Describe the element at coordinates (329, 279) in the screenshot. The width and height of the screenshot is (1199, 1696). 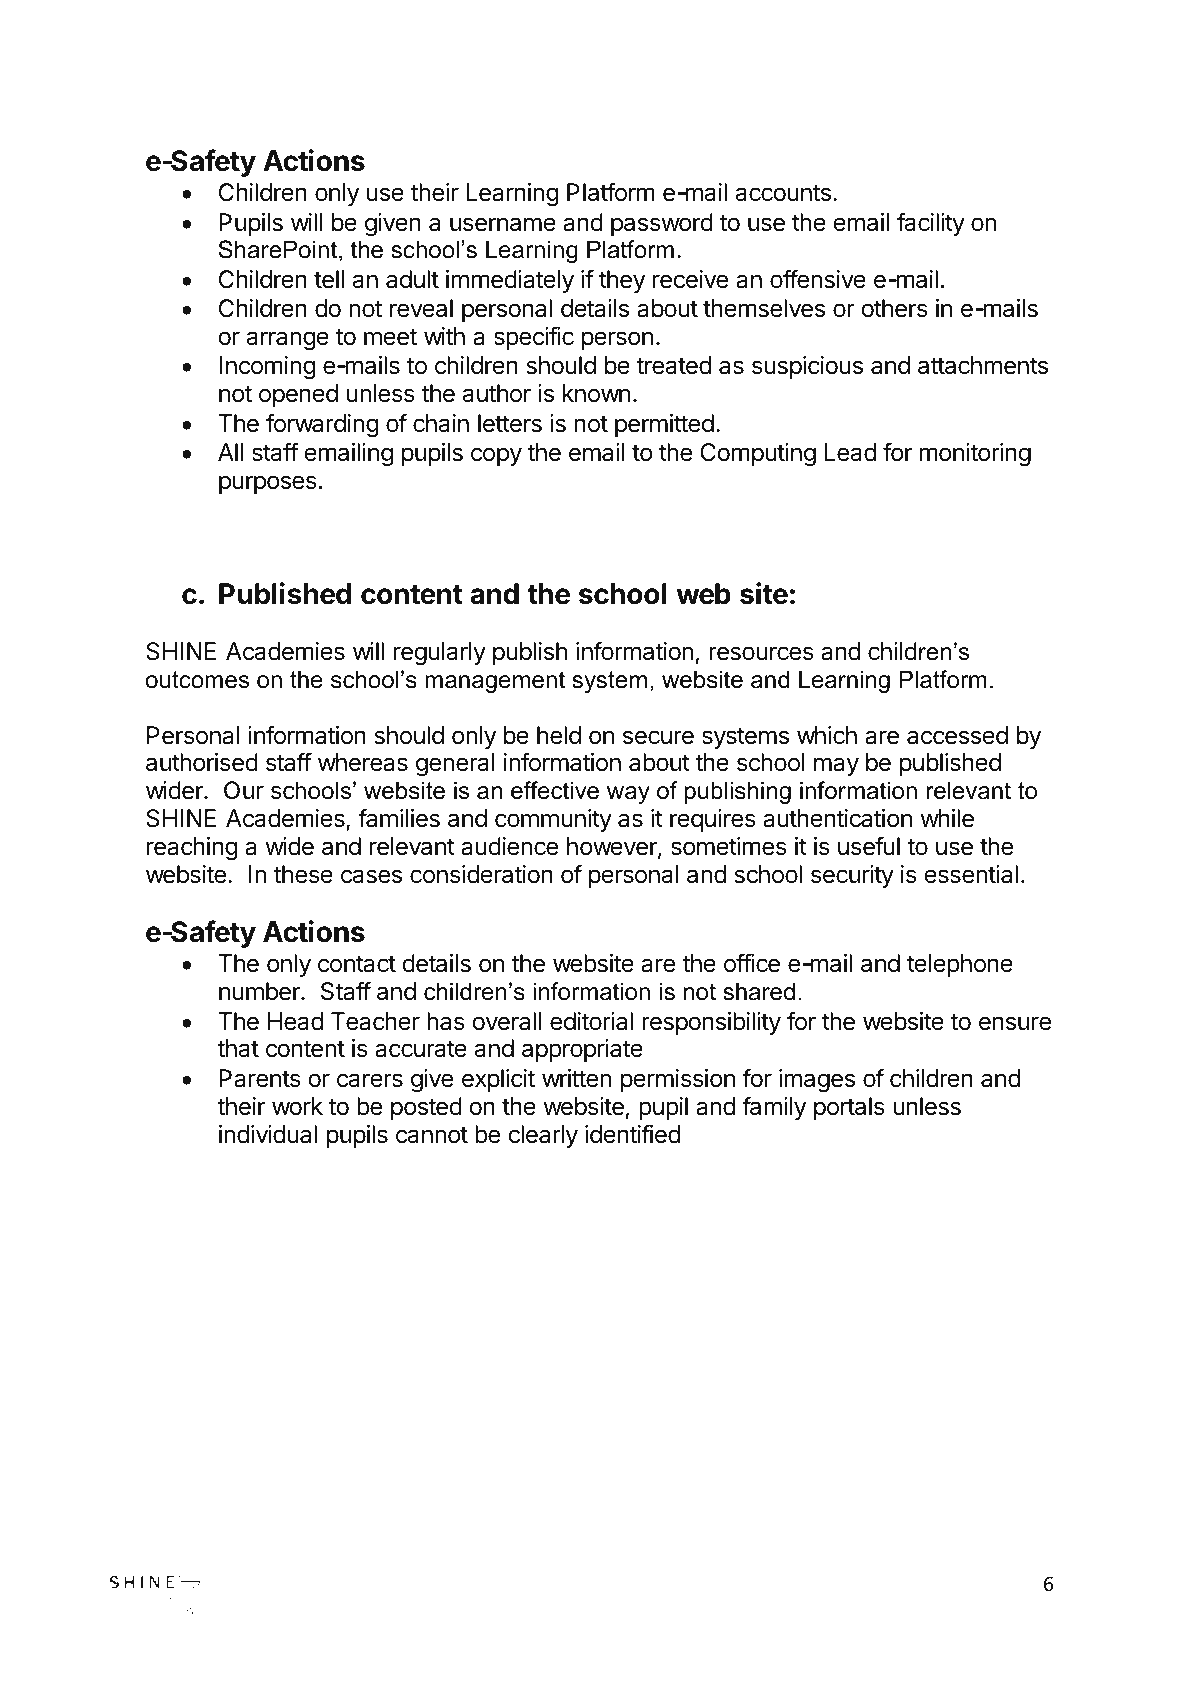
I see `tell` at that location.
